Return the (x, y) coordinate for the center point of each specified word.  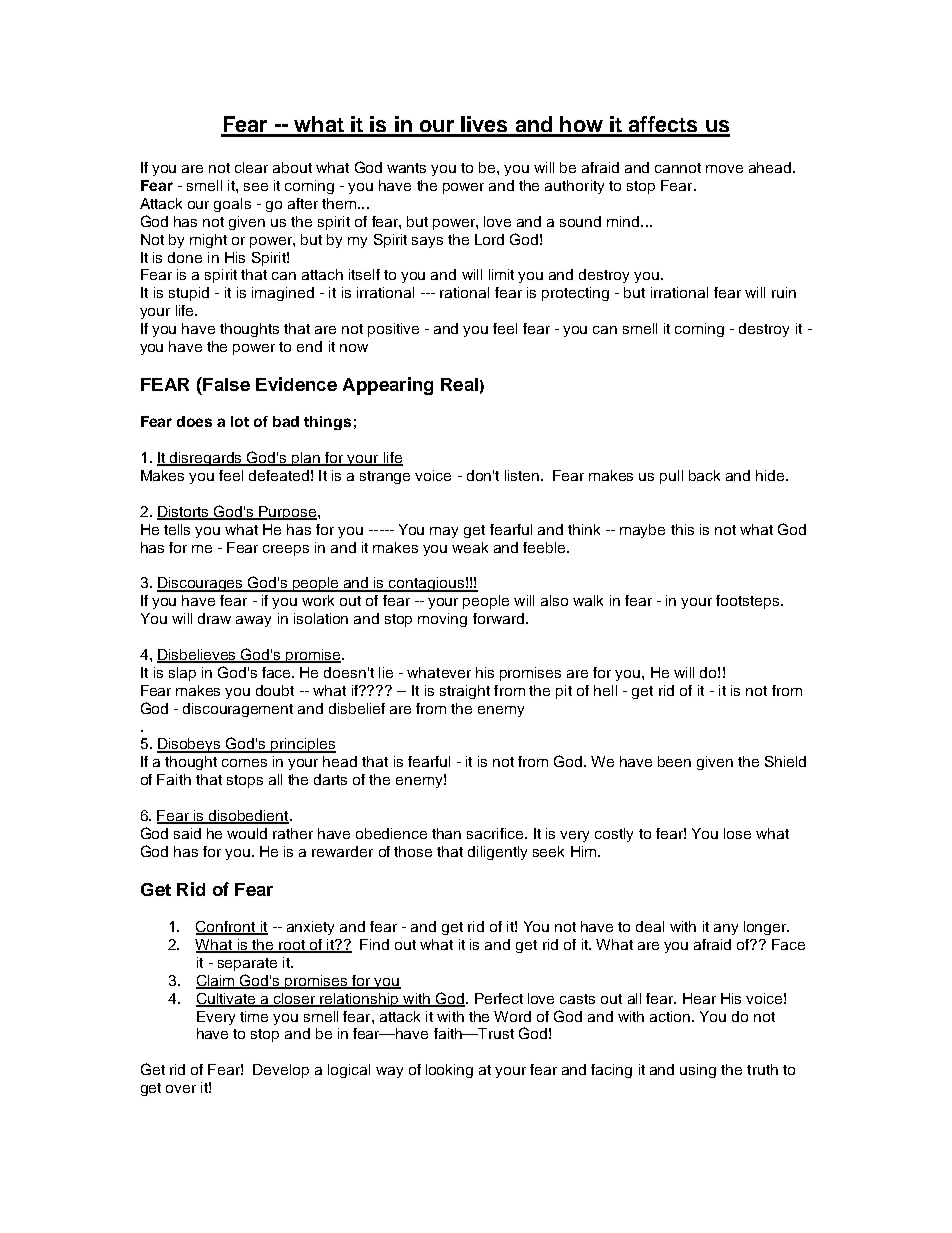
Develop (281, 1071)
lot (240, 421)
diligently (497, 853)
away (253, 621)
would (247, 833)
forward (498, 618)
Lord (489, 239)
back (704, 475)
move (724, 169)
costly (614, 835)
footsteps (749, 602)
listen (522, 475)
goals (232, 205)
